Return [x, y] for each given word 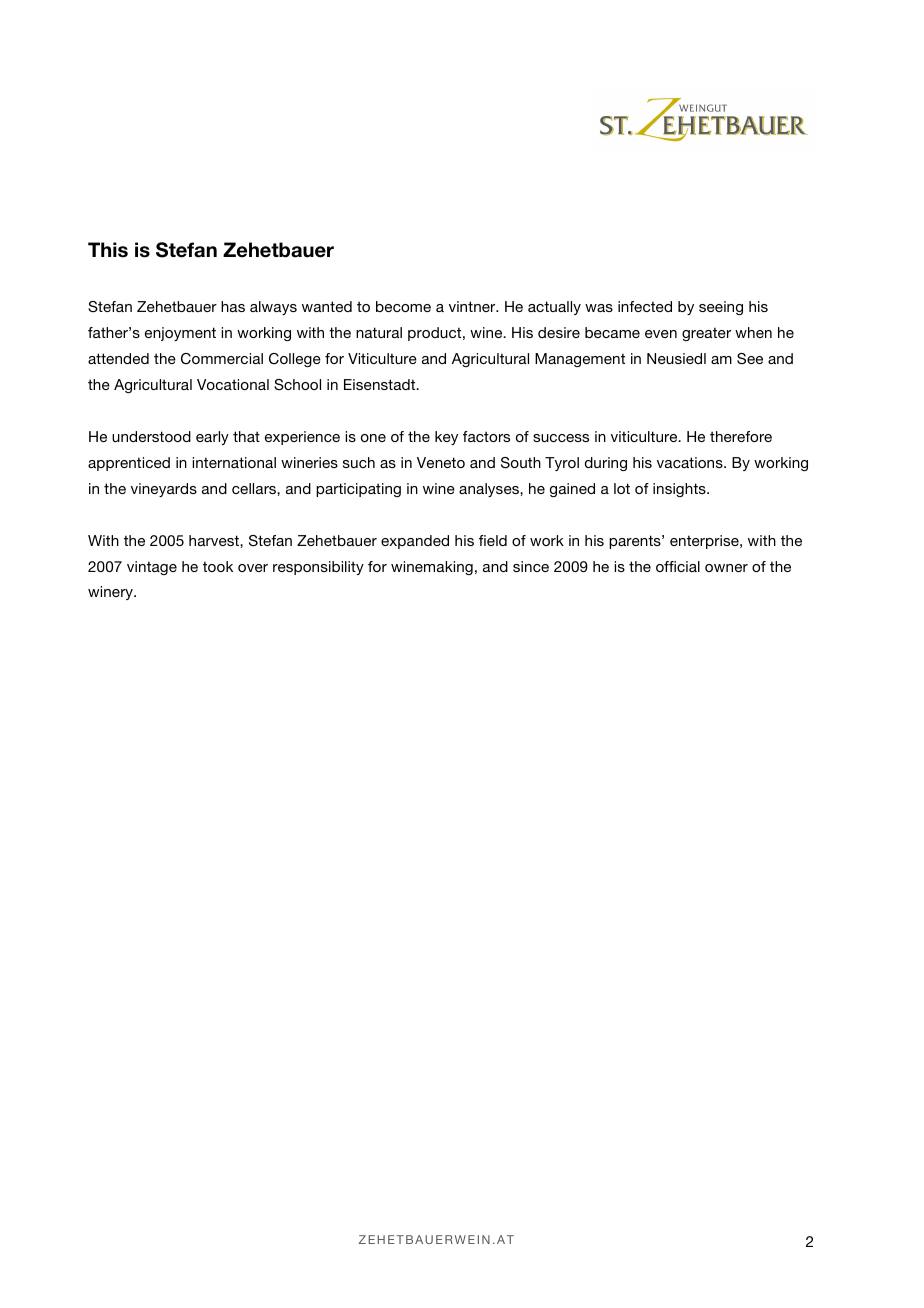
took [218, 566]
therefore [741, 436]
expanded [415, 542]
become [403, 306]
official [678, 566]
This [108, 250]
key [446, 438]
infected [645, 306]
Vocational [233, 384]
